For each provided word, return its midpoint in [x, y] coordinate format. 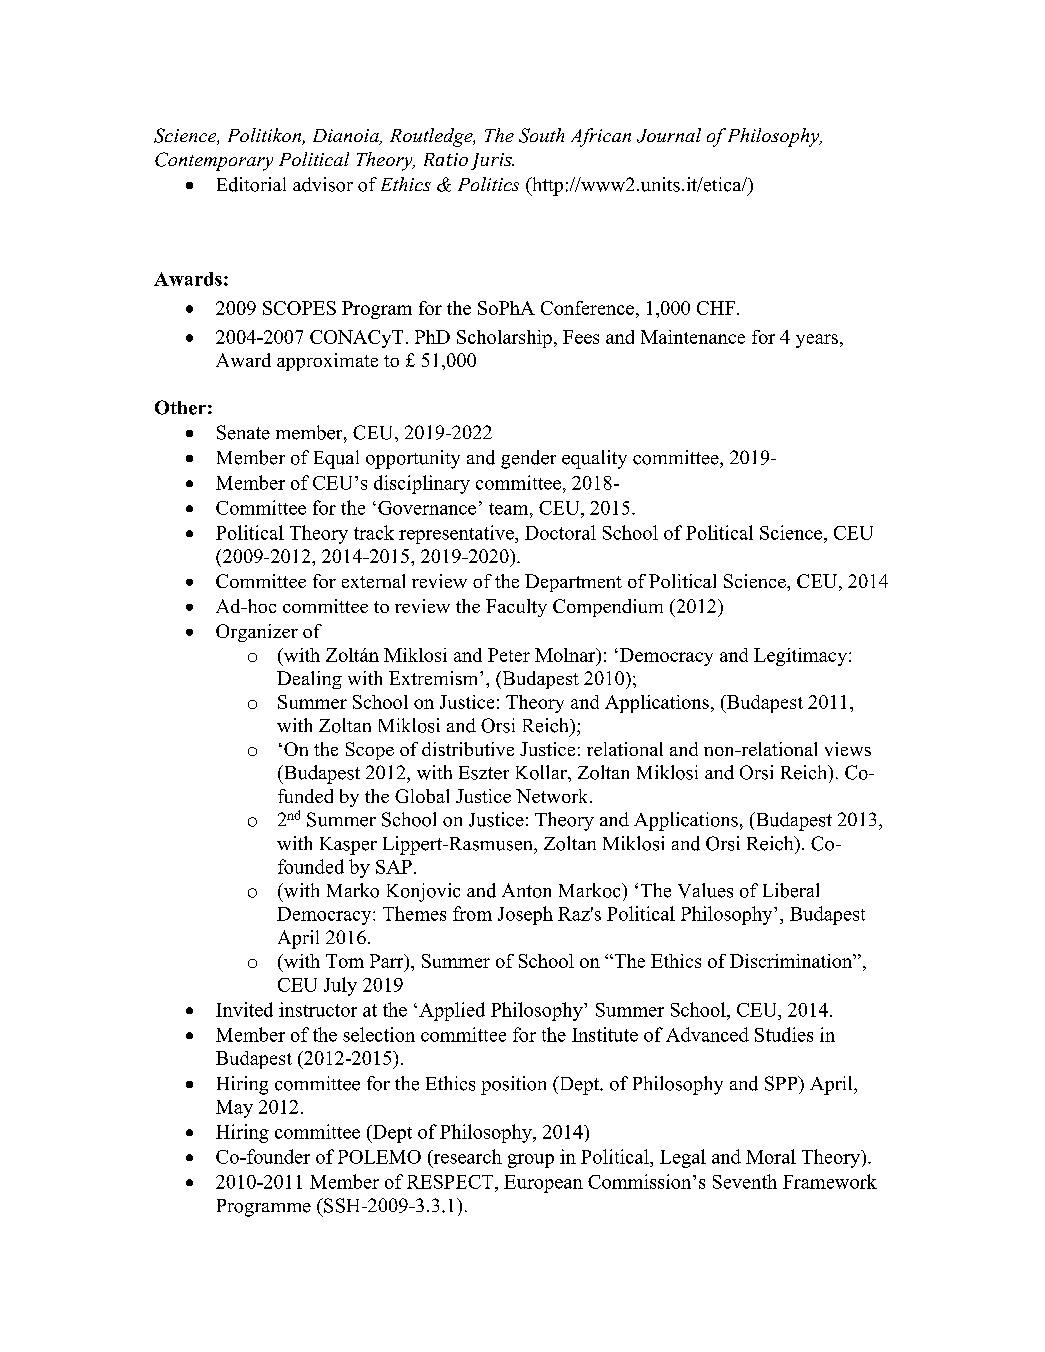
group [531, 1161]
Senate [243, 432]
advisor [323, 184]
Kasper [348, 846]
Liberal [791, 890]
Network [553, 796]
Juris [492, 161]
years [817, 341]
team [510, 509]
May [234, 1109]
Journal [669, 135]
